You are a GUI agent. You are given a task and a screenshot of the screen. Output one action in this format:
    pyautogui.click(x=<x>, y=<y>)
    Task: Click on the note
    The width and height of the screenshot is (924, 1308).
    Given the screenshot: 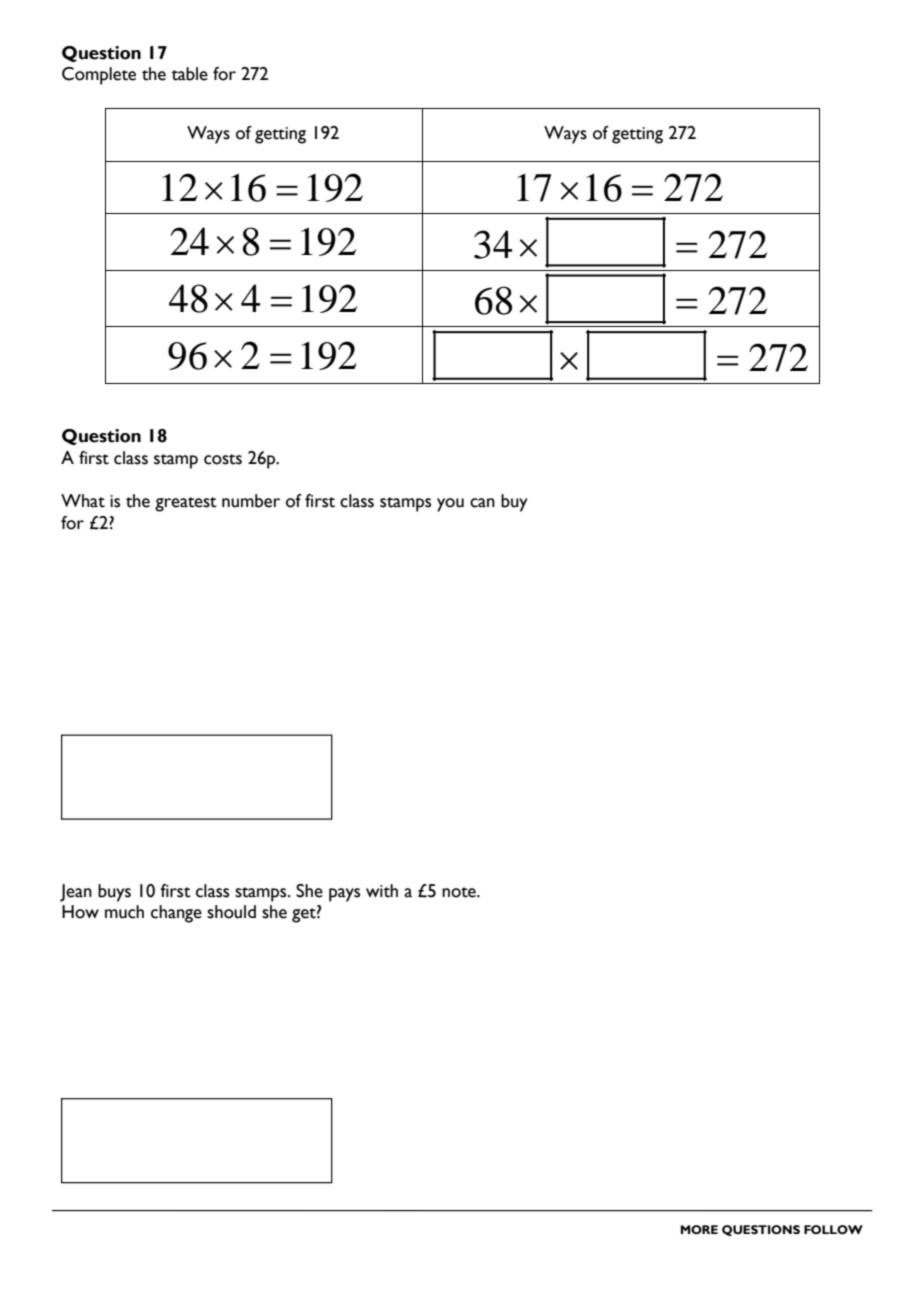 What is the action you would take?
    pyautogui.click(x=460, y=892)
